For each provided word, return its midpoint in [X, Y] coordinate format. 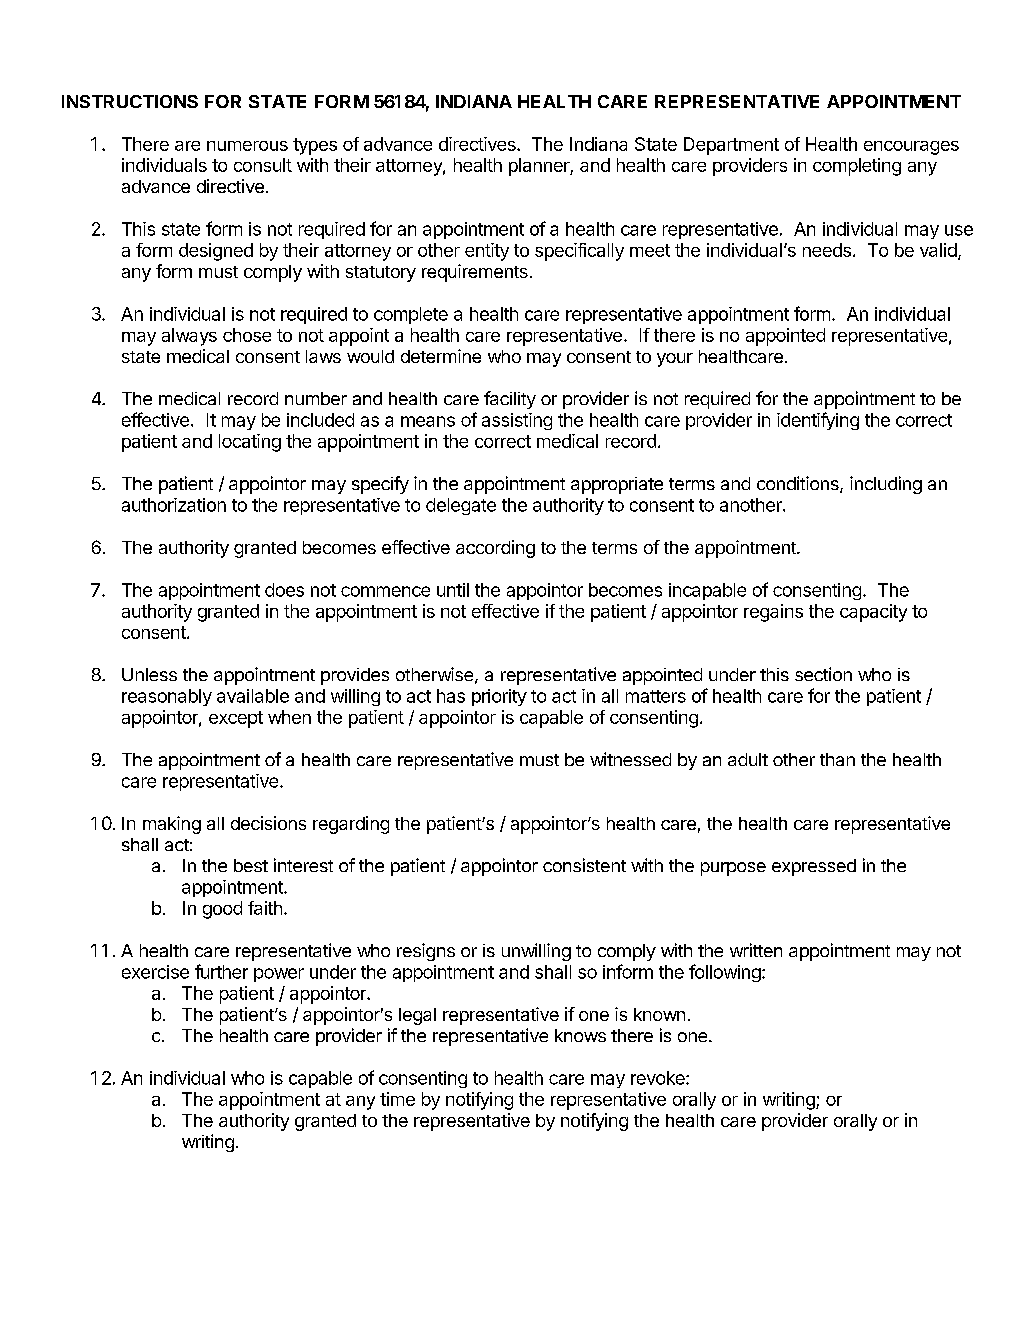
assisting [517, 421]
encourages [911, 148]
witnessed [630, 759]
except [236, 719]
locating [250, 443]
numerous [247, 146]
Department [731, 146]
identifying [818, 421]
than [837, 759]
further [221, 971]
